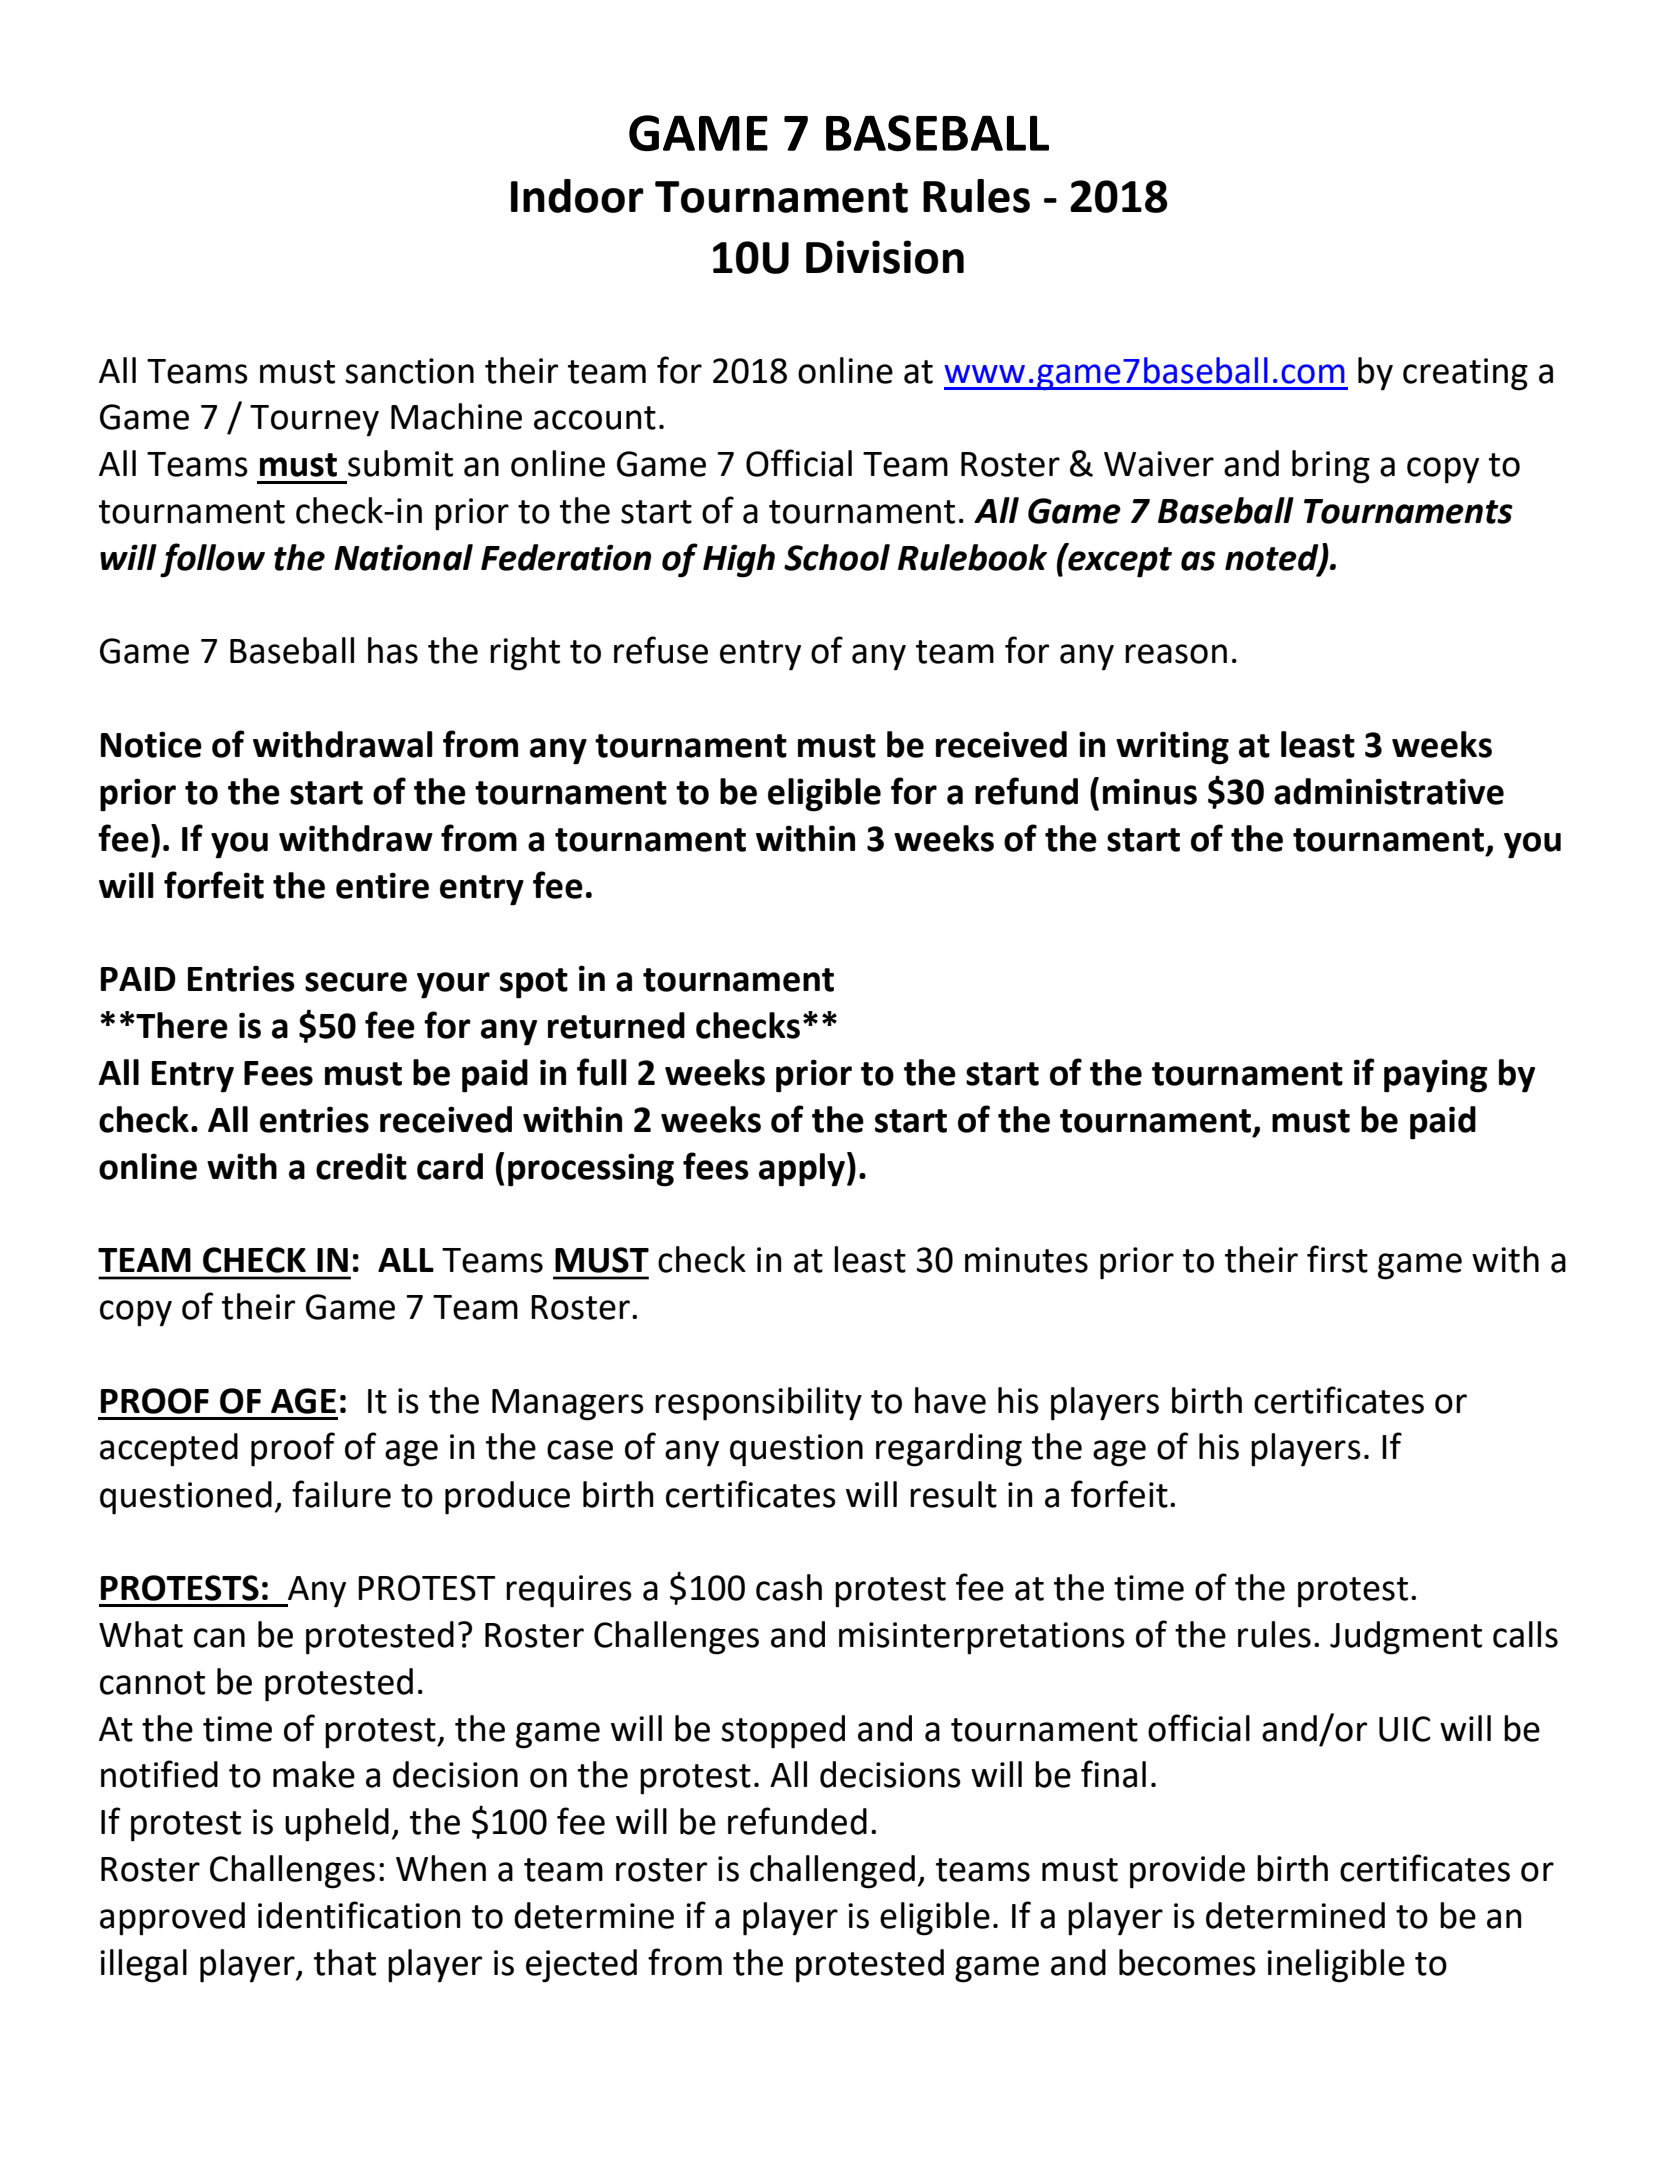 This page has height=2170, width=1677. What do you see at coordinates (341, 1494) in the page?
I see `failure` at bounding box center [341, 1494].
